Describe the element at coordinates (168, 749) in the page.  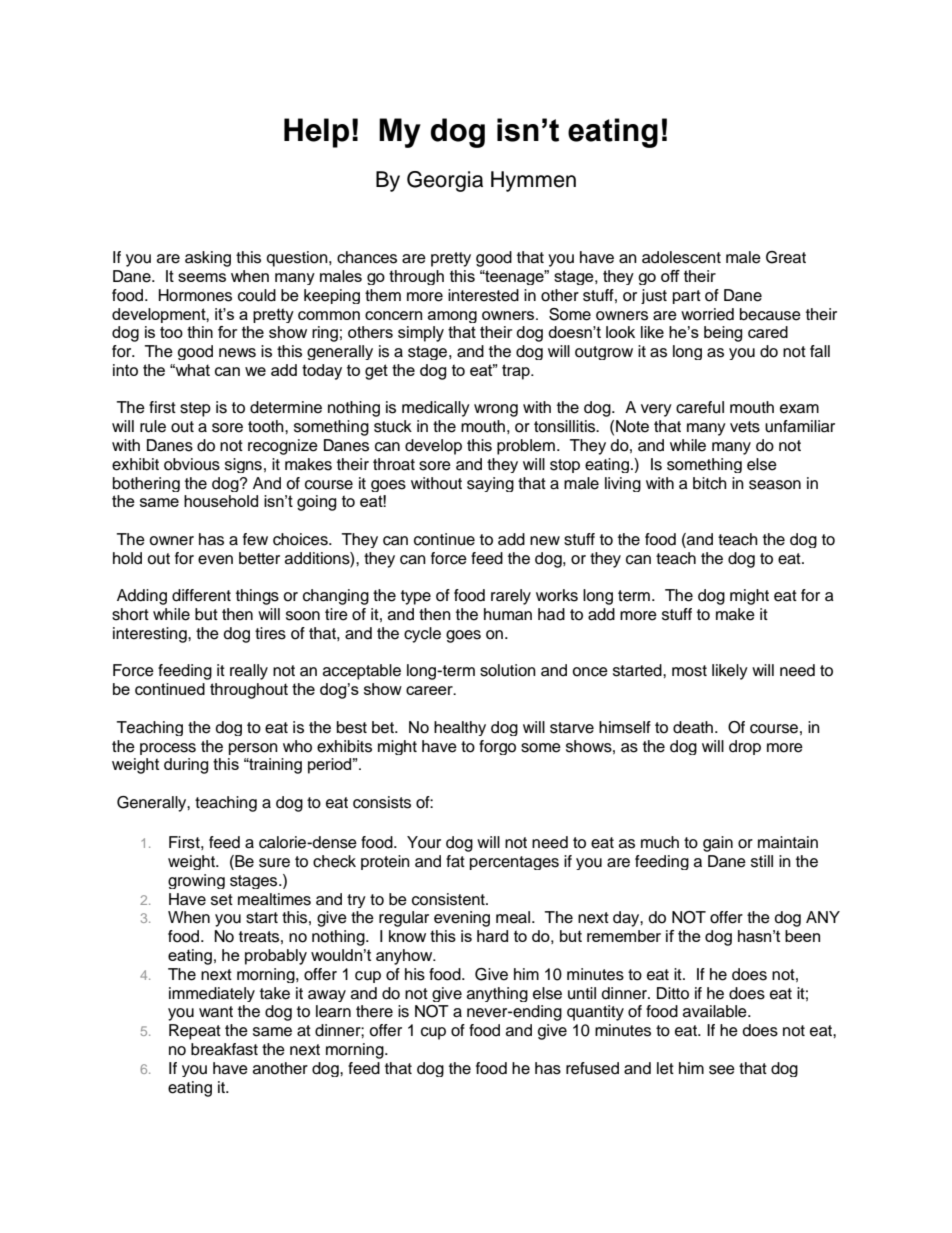
I see `process` at that location.
